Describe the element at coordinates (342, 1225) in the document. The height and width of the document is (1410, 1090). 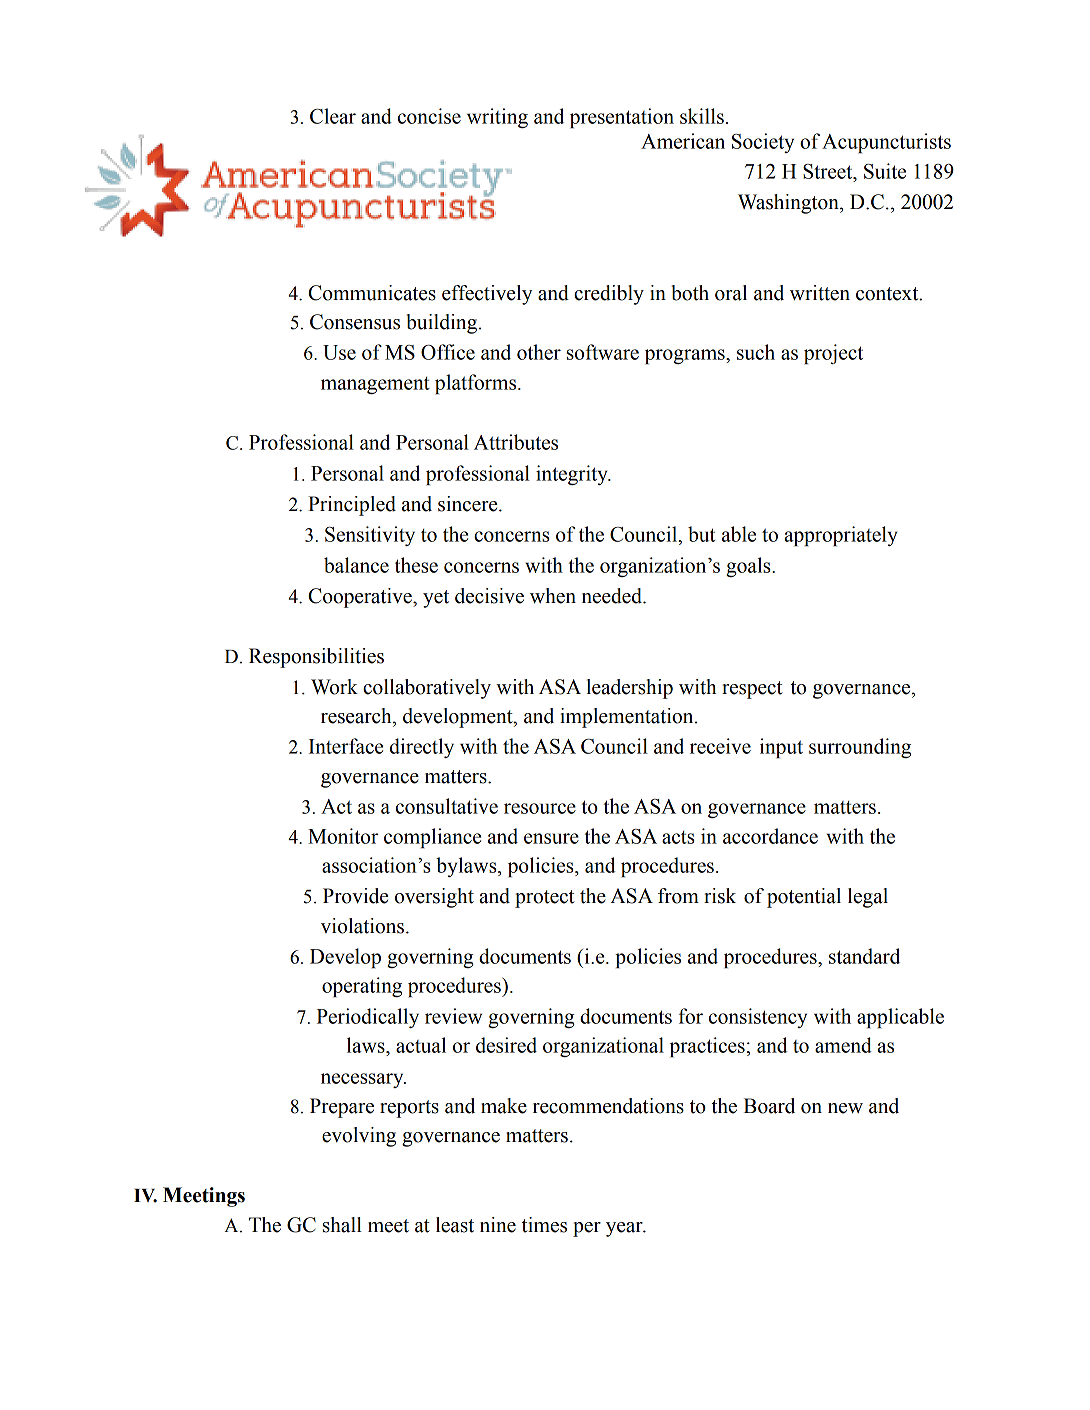
I see `shall` at that location.
